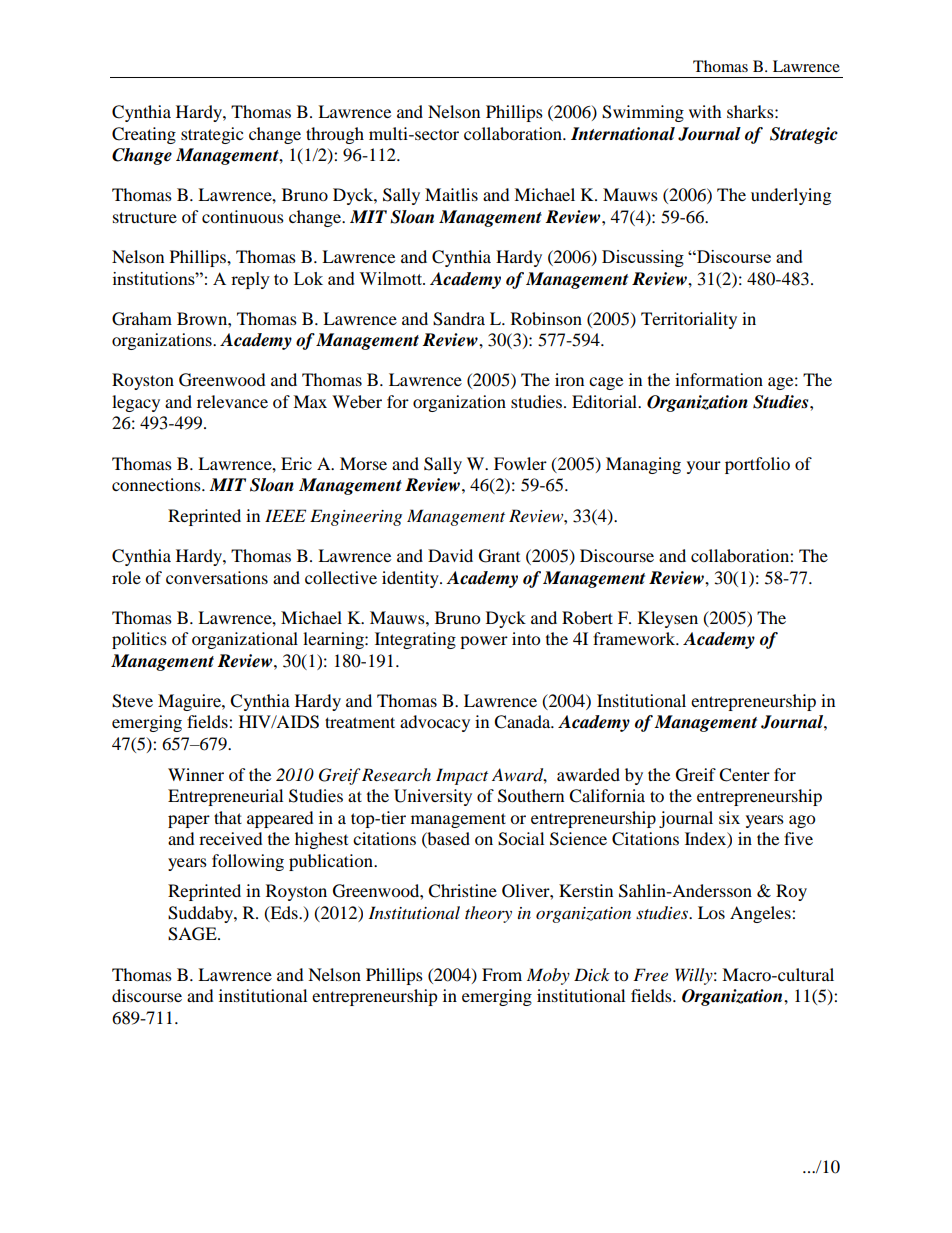  What do you see at coordinates (711, 912) in the image?
I see `Los` at bounding box center [711, 912].
